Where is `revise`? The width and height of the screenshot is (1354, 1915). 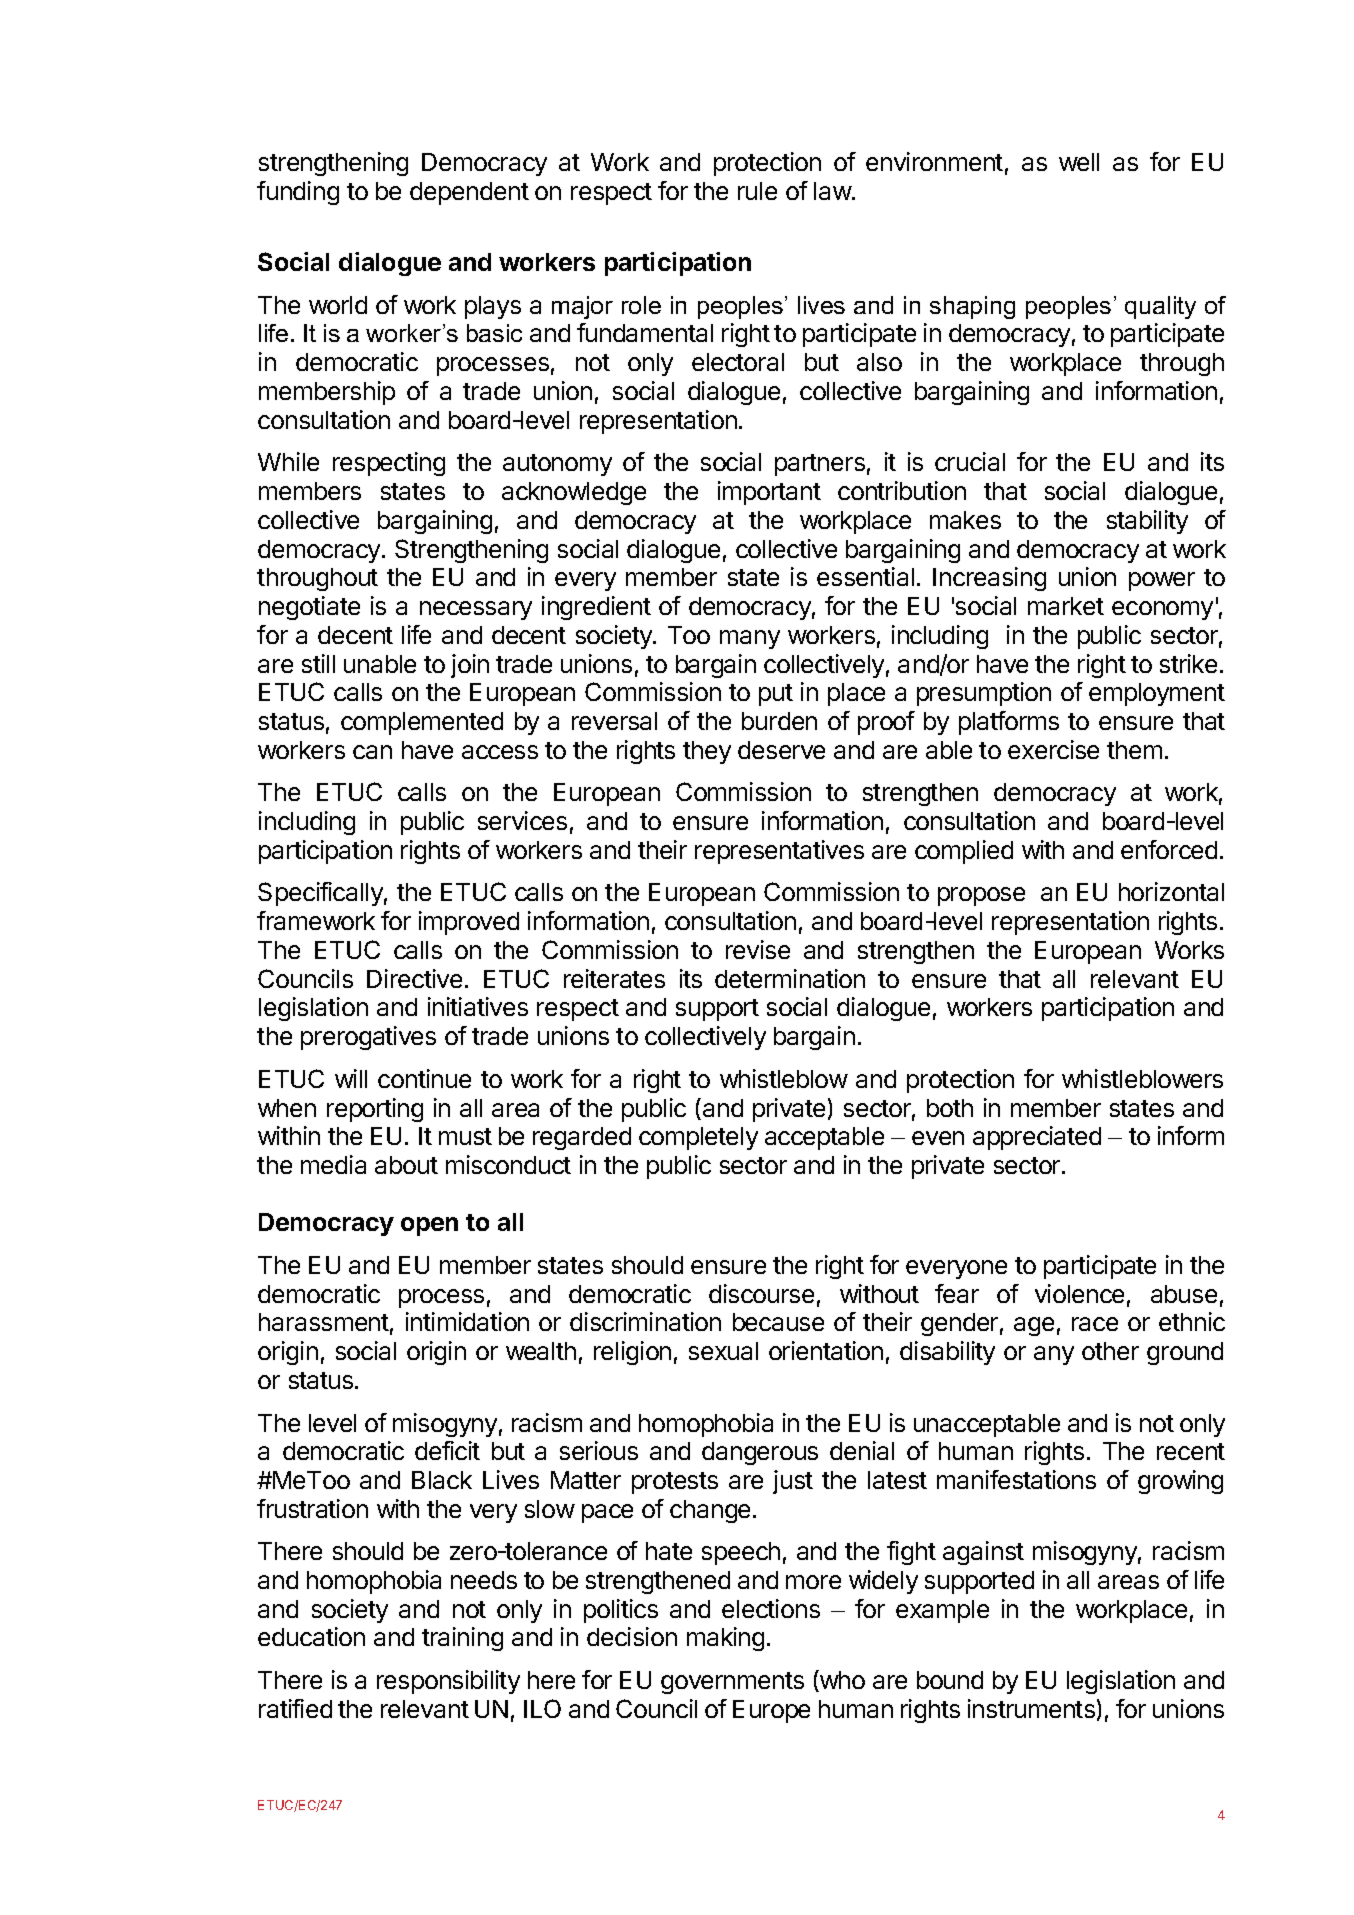 revise is located at coordinates (758, 949).
